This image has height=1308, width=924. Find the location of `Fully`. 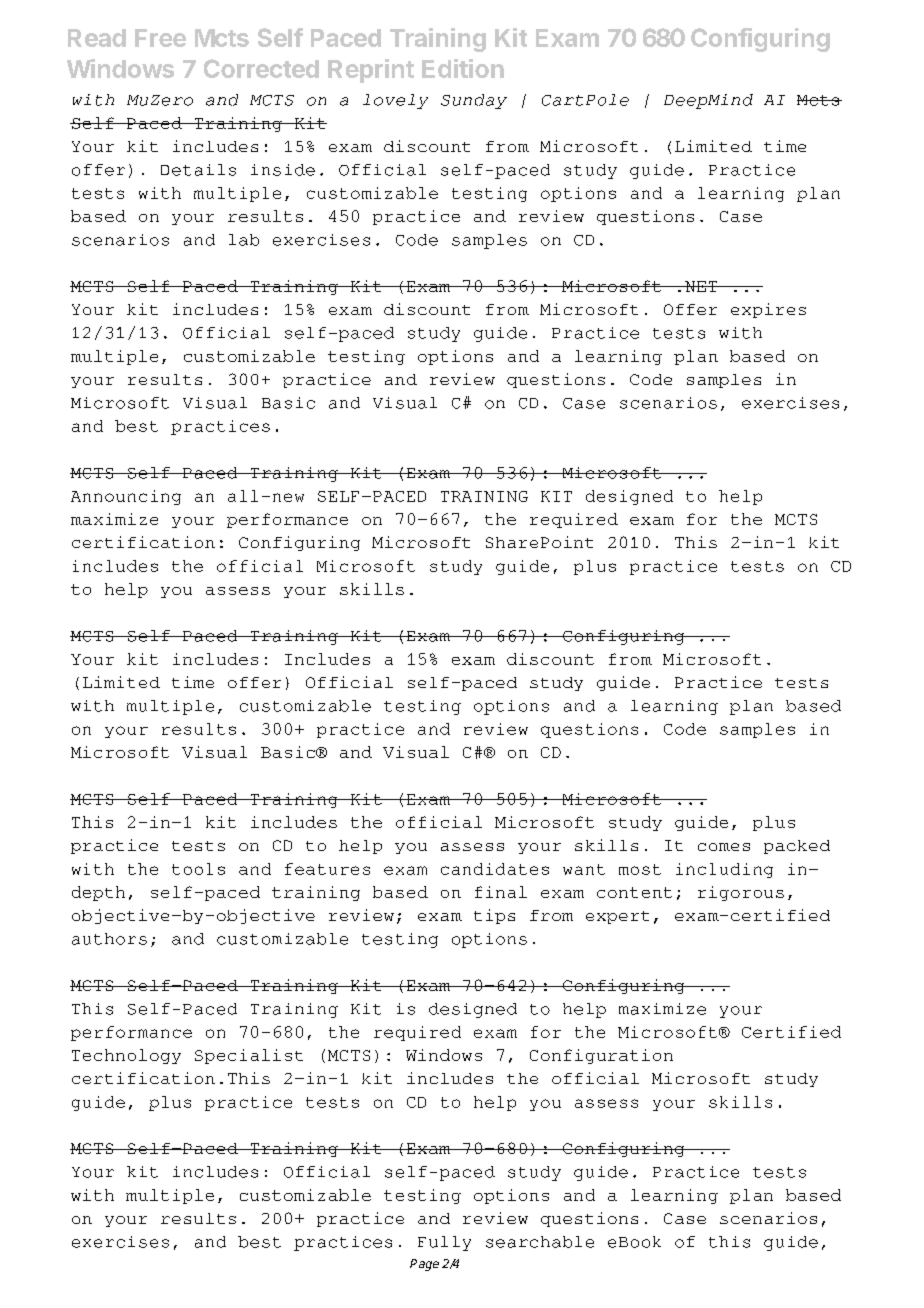

Fully is located at coordinates (444, 1243).
